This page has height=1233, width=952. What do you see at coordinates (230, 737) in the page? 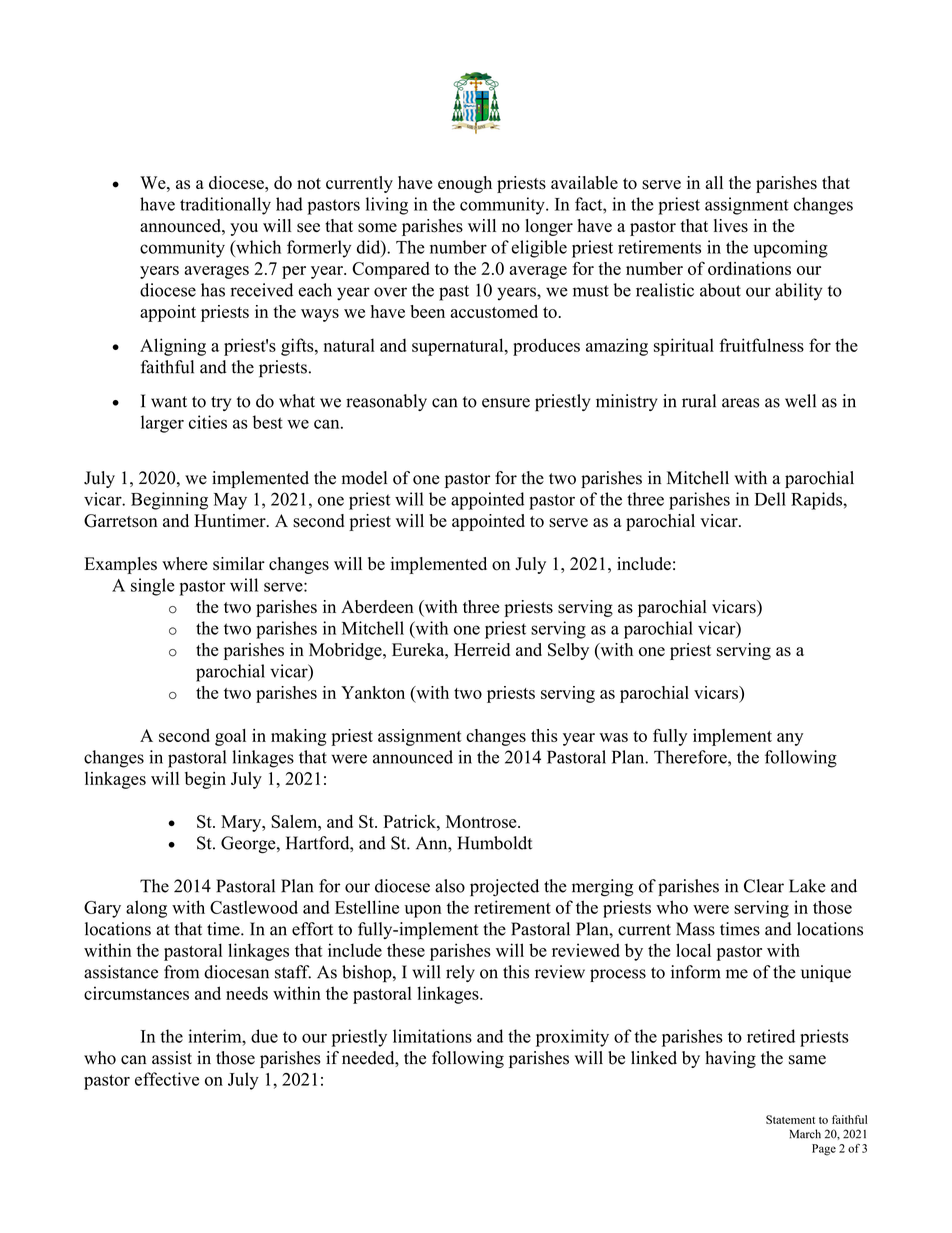
I see `goal` at bounding box center [230, 737].
